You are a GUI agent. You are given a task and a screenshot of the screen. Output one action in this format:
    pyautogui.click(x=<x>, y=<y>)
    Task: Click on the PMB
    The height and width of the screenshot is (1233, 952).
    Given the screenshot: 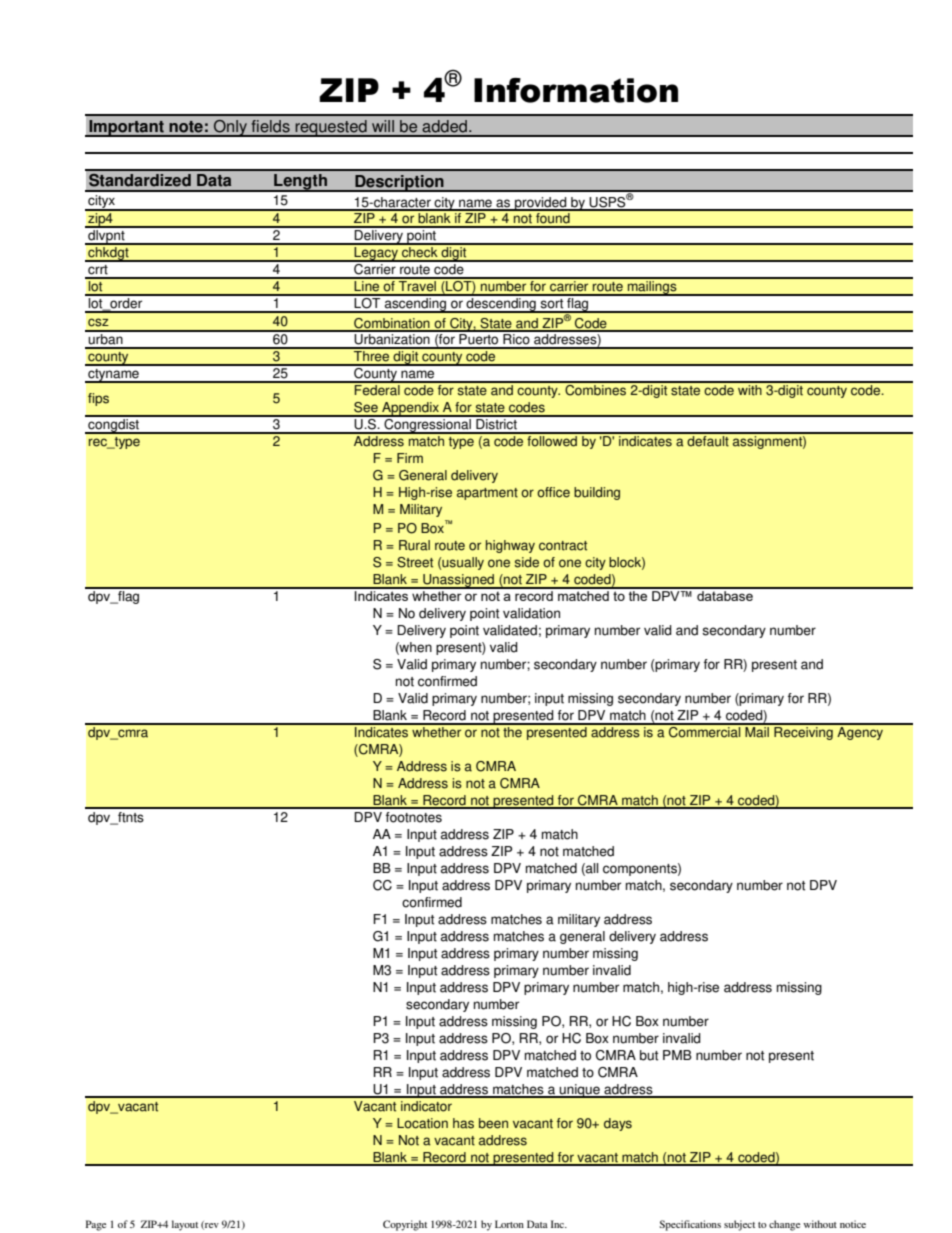 What is the action you would take?
    pyautogui.click(x=677, y=1055)
